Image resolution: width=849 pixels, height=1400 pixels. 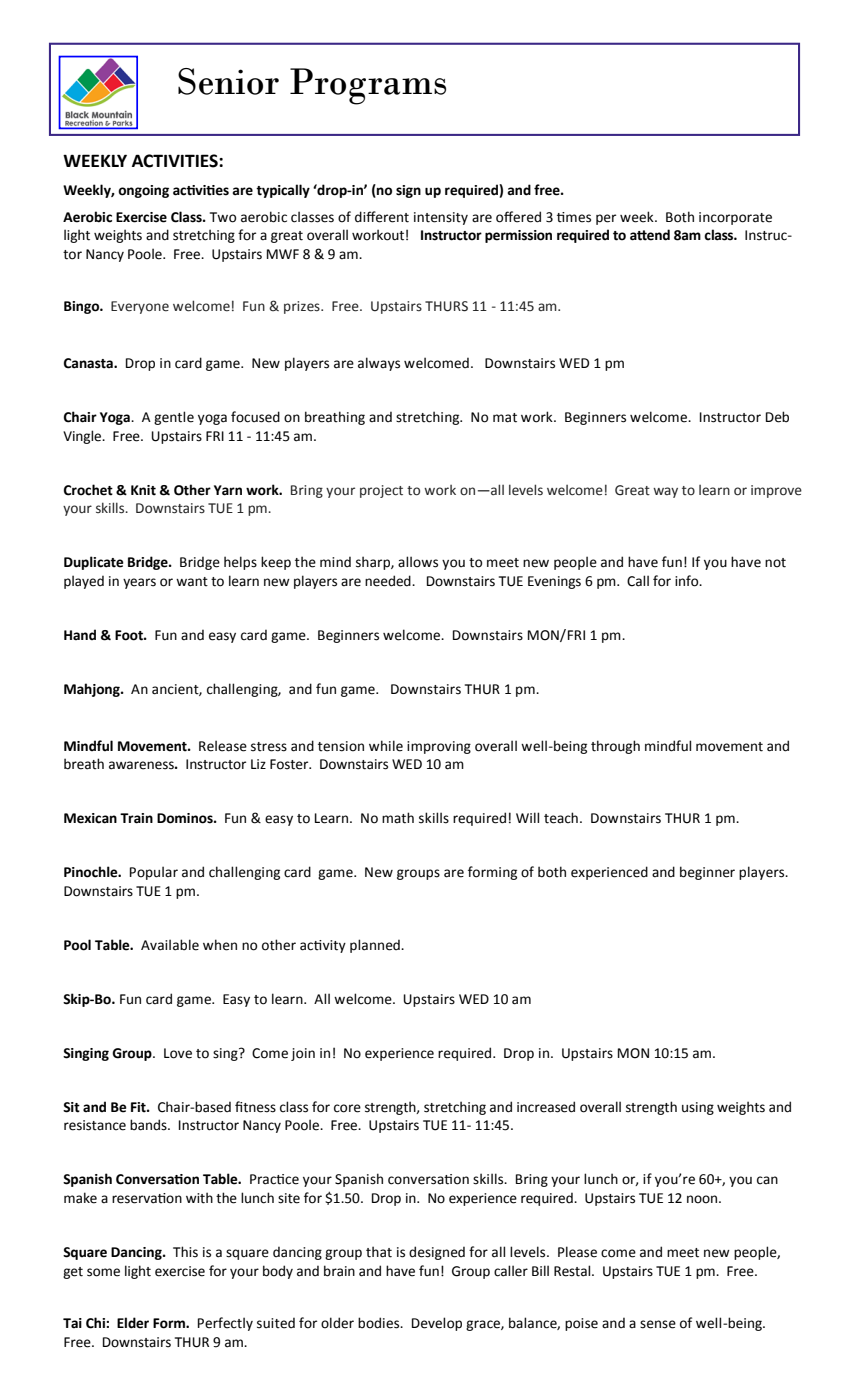 I want to click on Develop, so click(x=437, y=1324).
